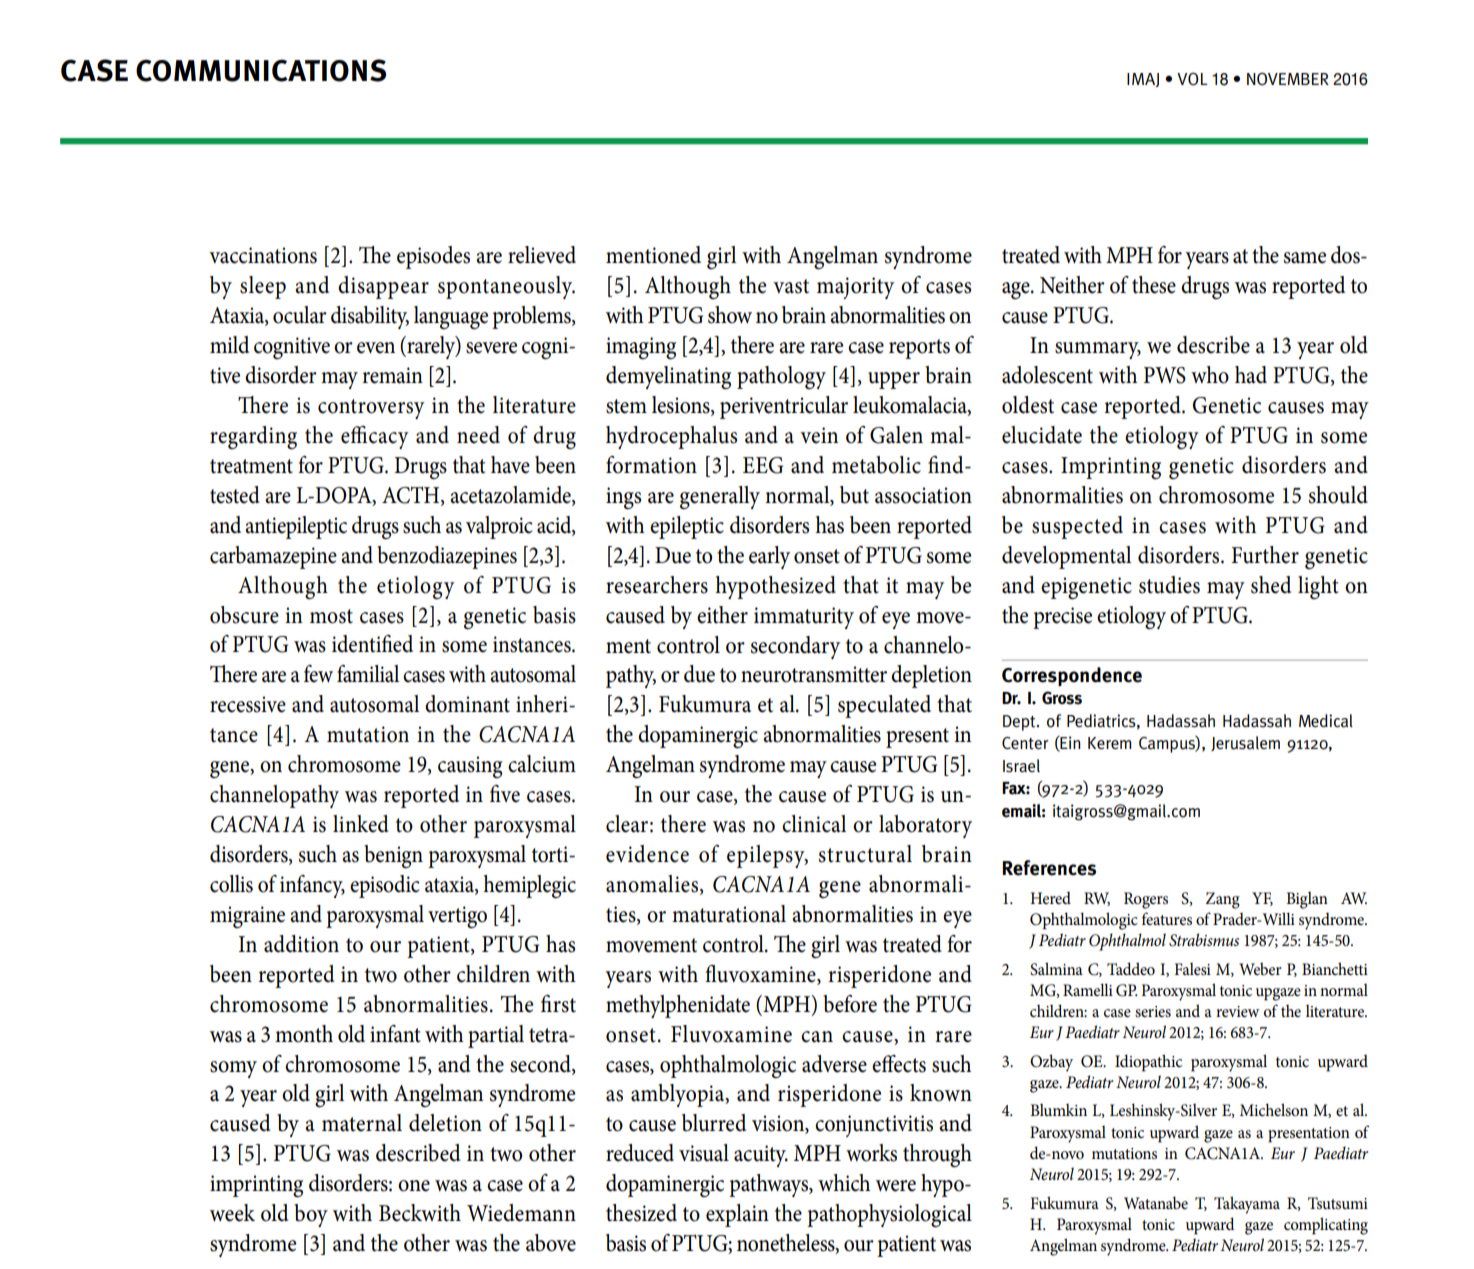  Describe the element at coordinates (865, 854) in the image. I see `structural` at that location.
